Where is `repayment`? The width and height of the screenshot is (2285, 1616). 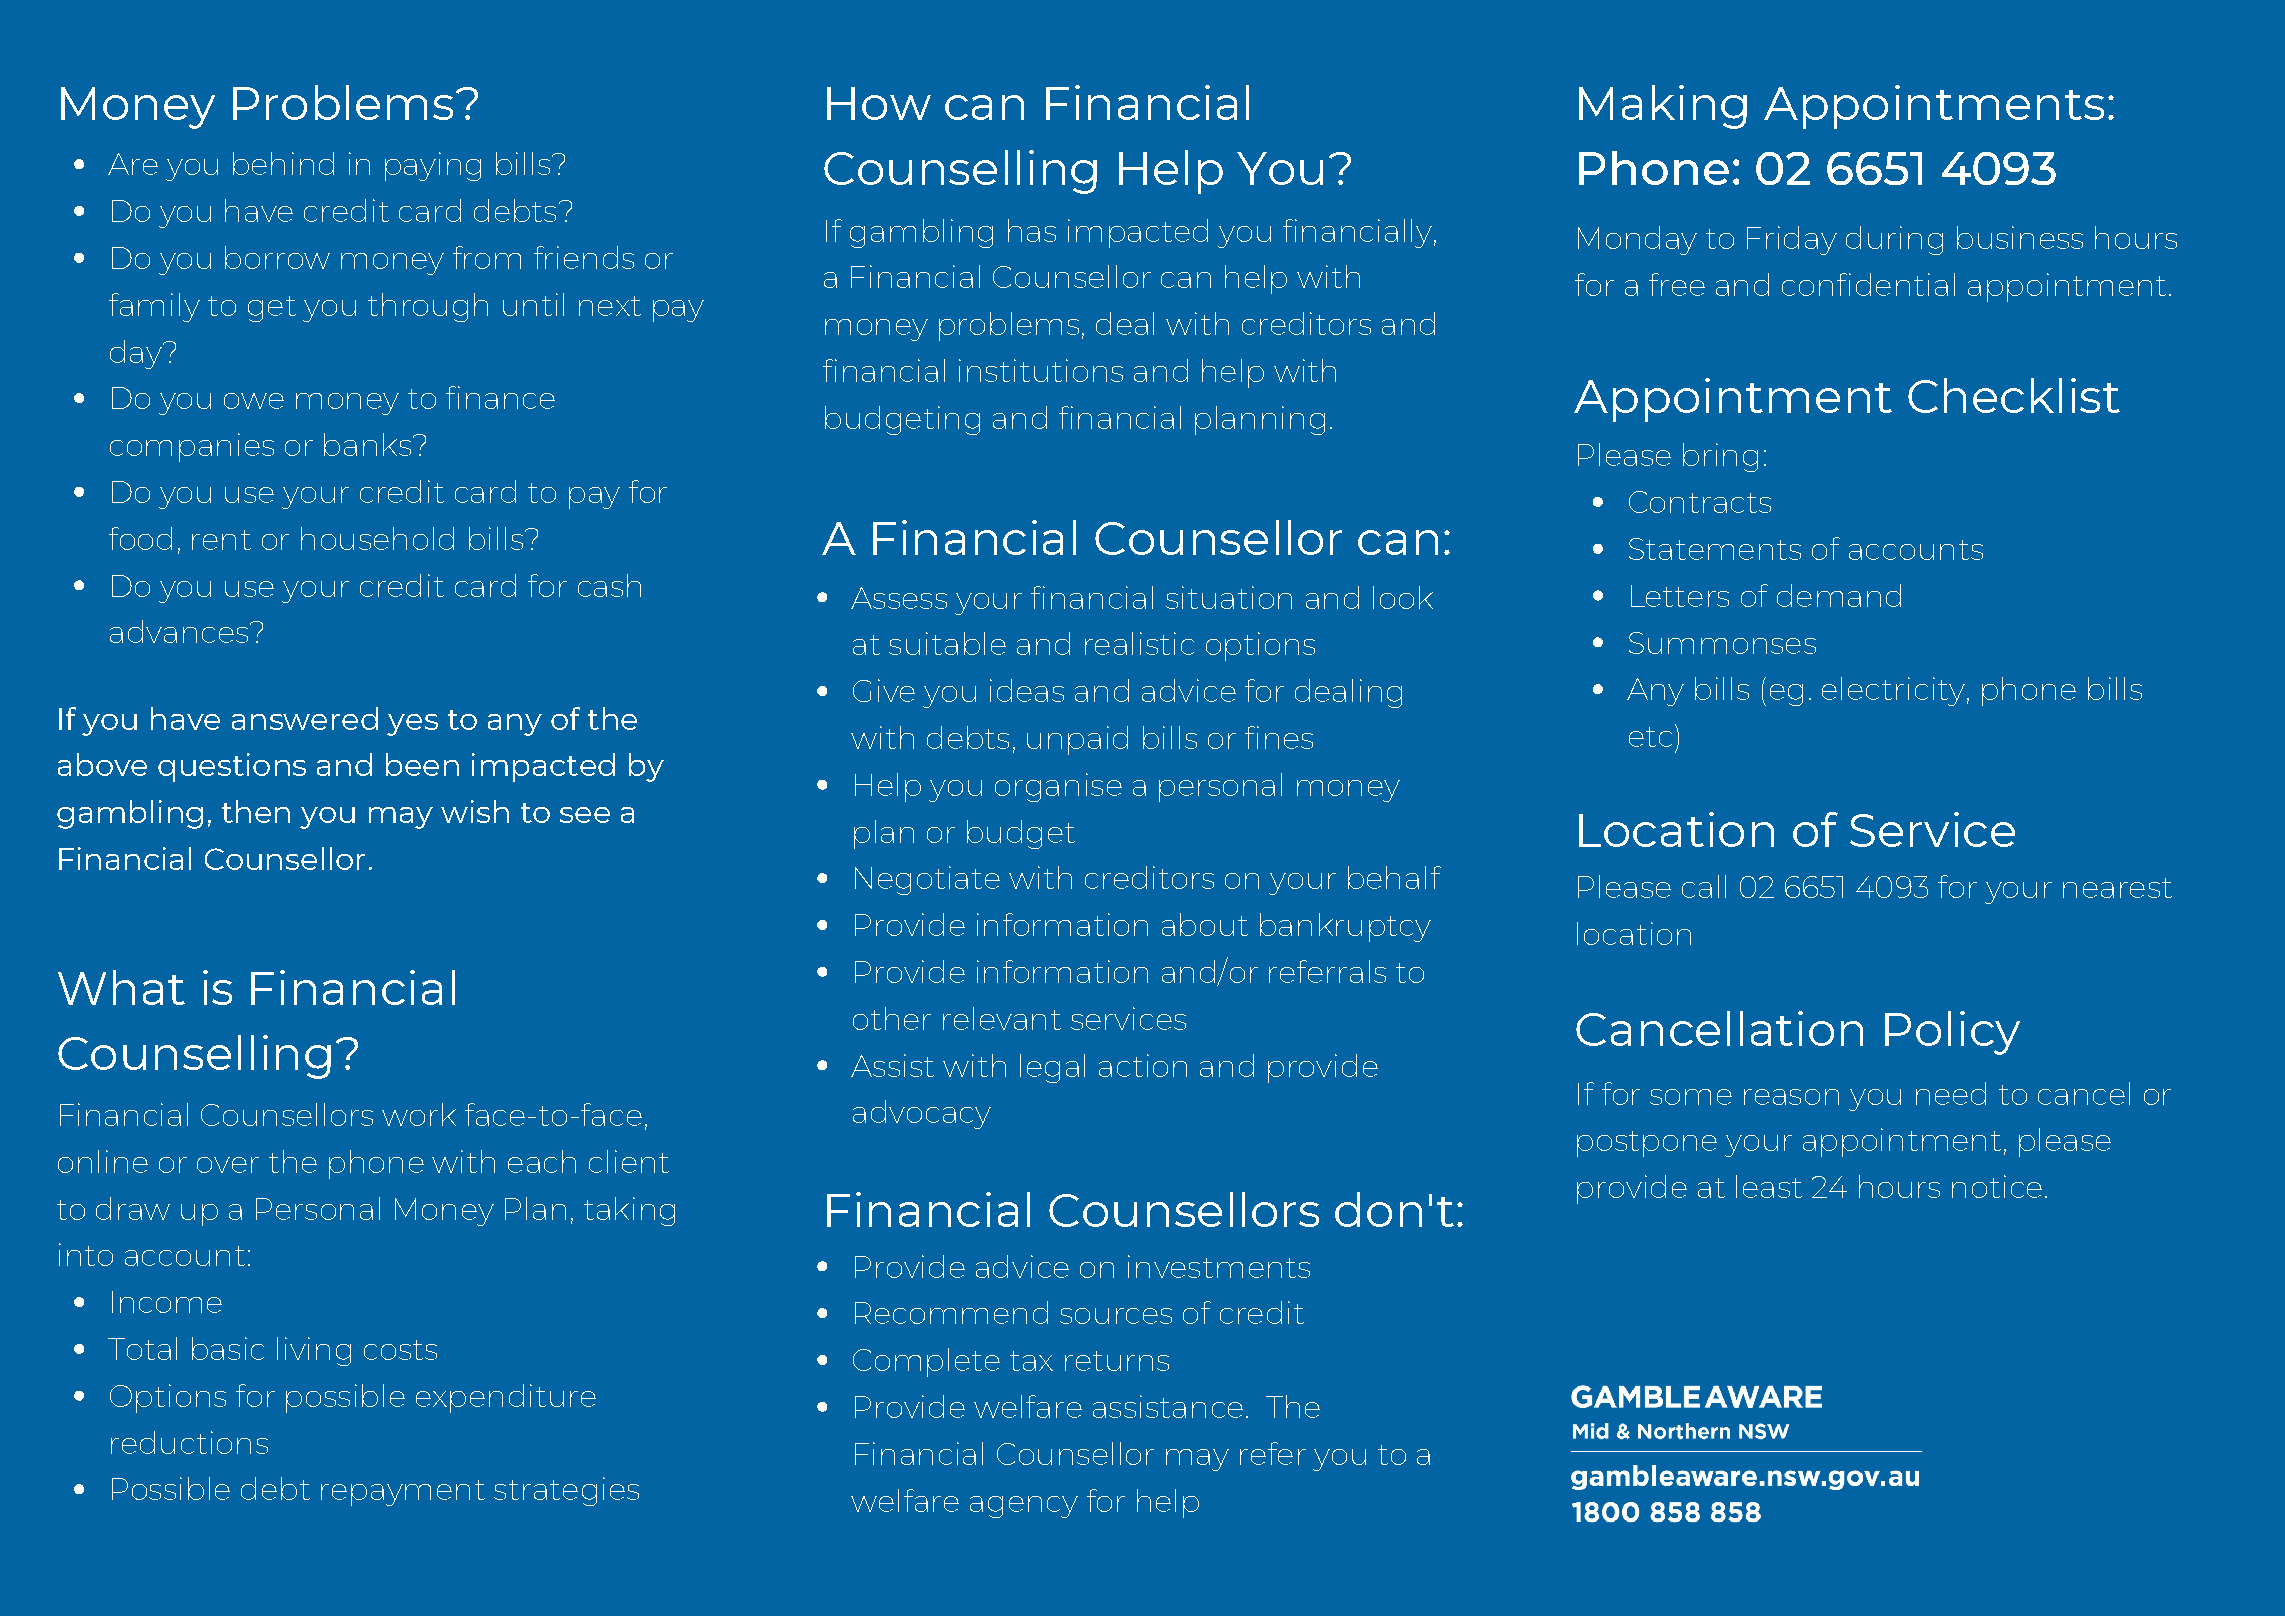 repayment is located at coordinates (403, 1493).
